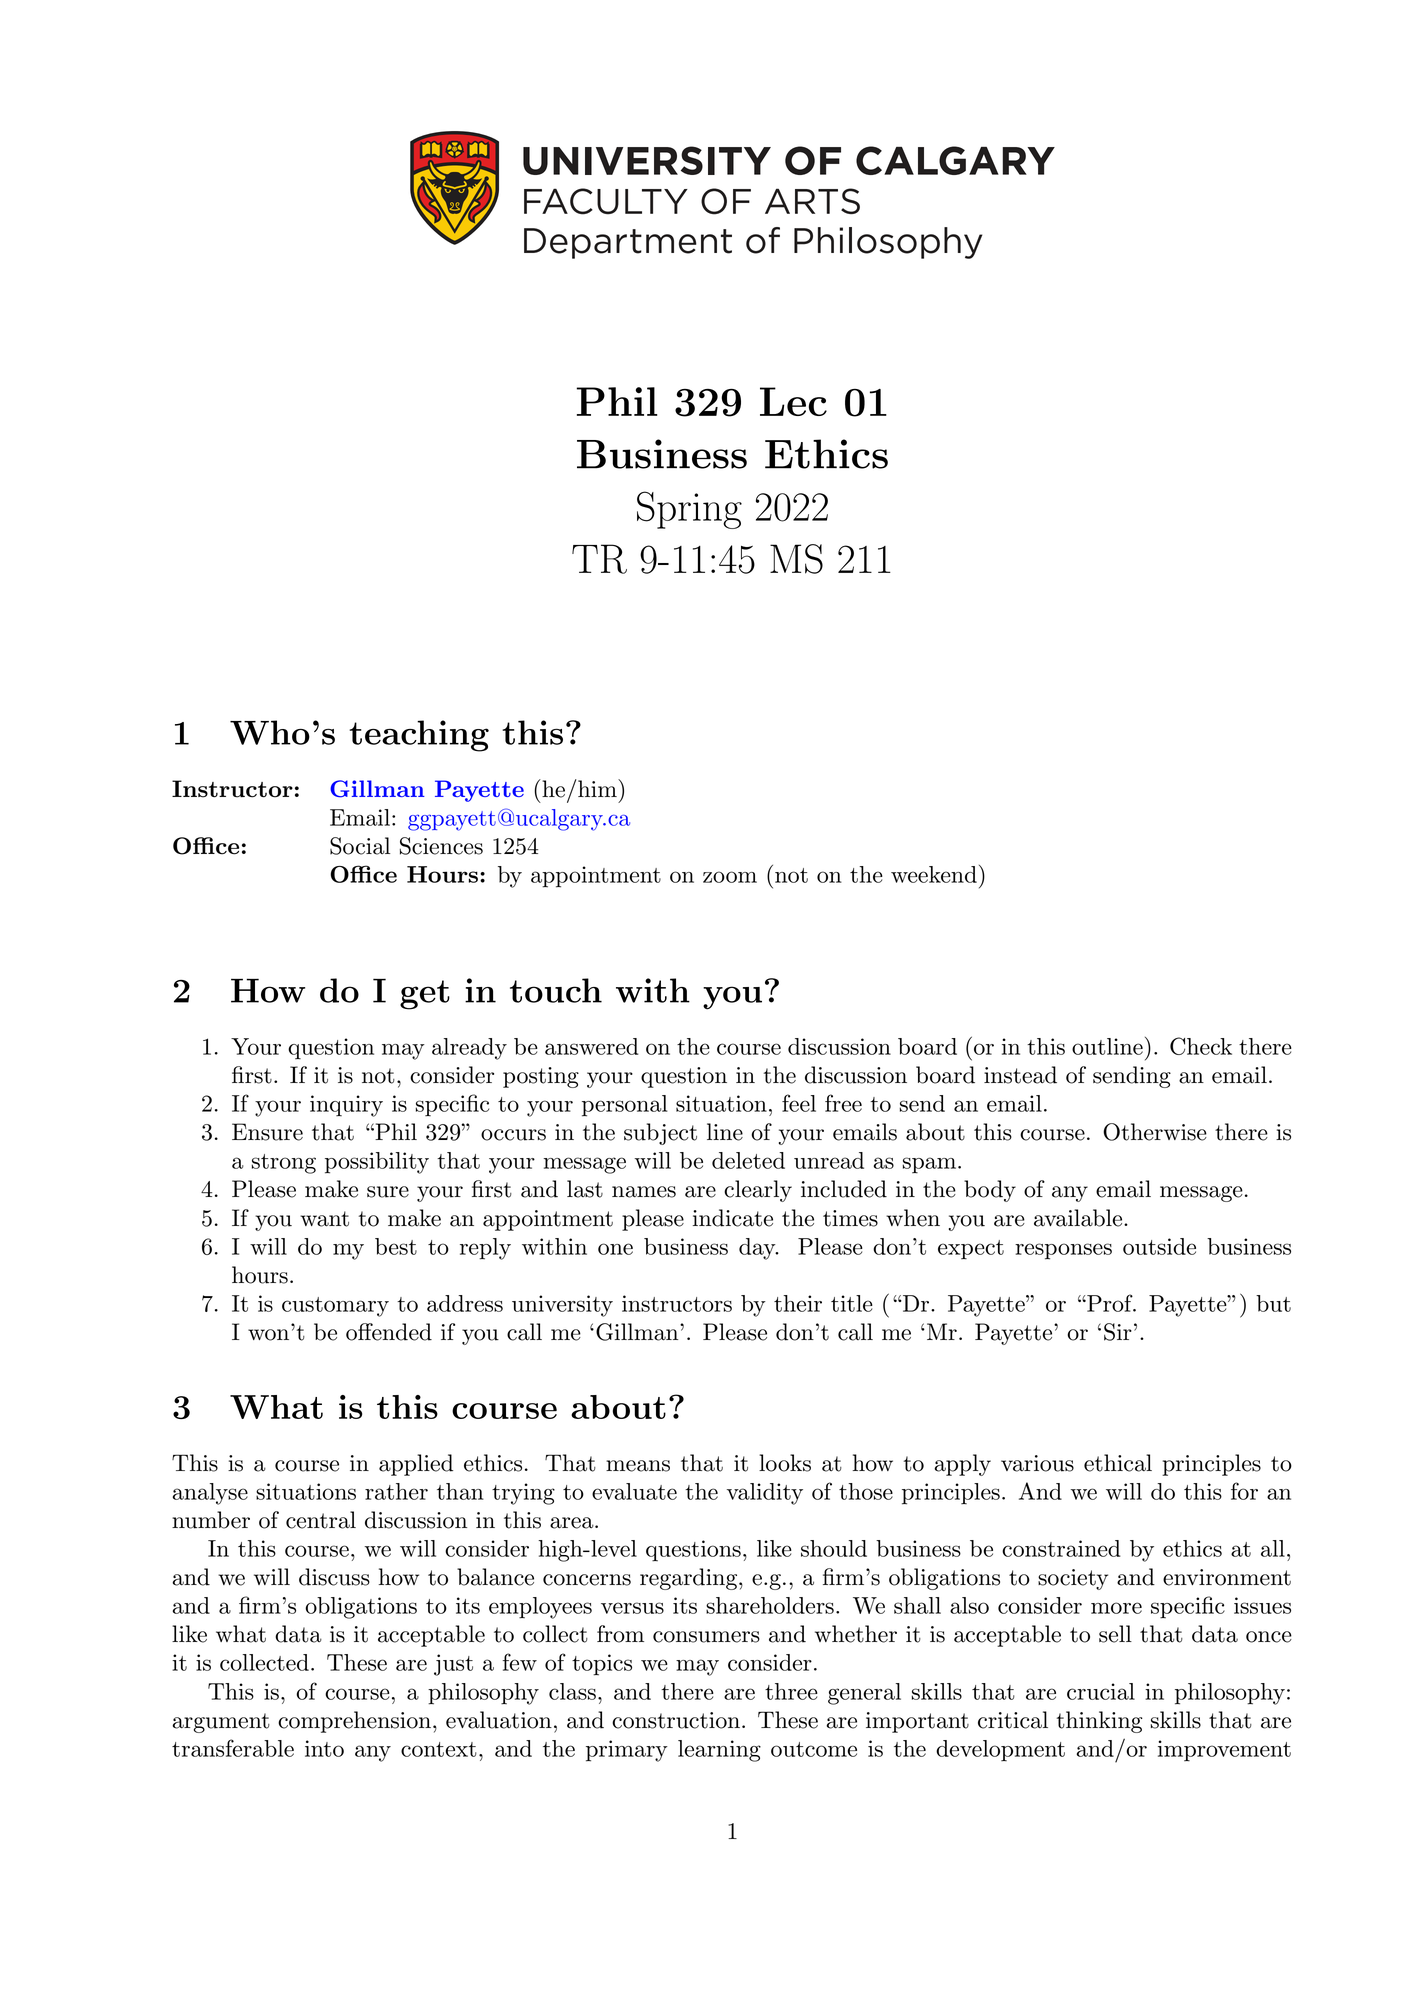 The width and height of the screenshot is (1422, 2011). Describe the element at coordinates (354, 1722) in the screenshot. I see `comprehension` at that location.
